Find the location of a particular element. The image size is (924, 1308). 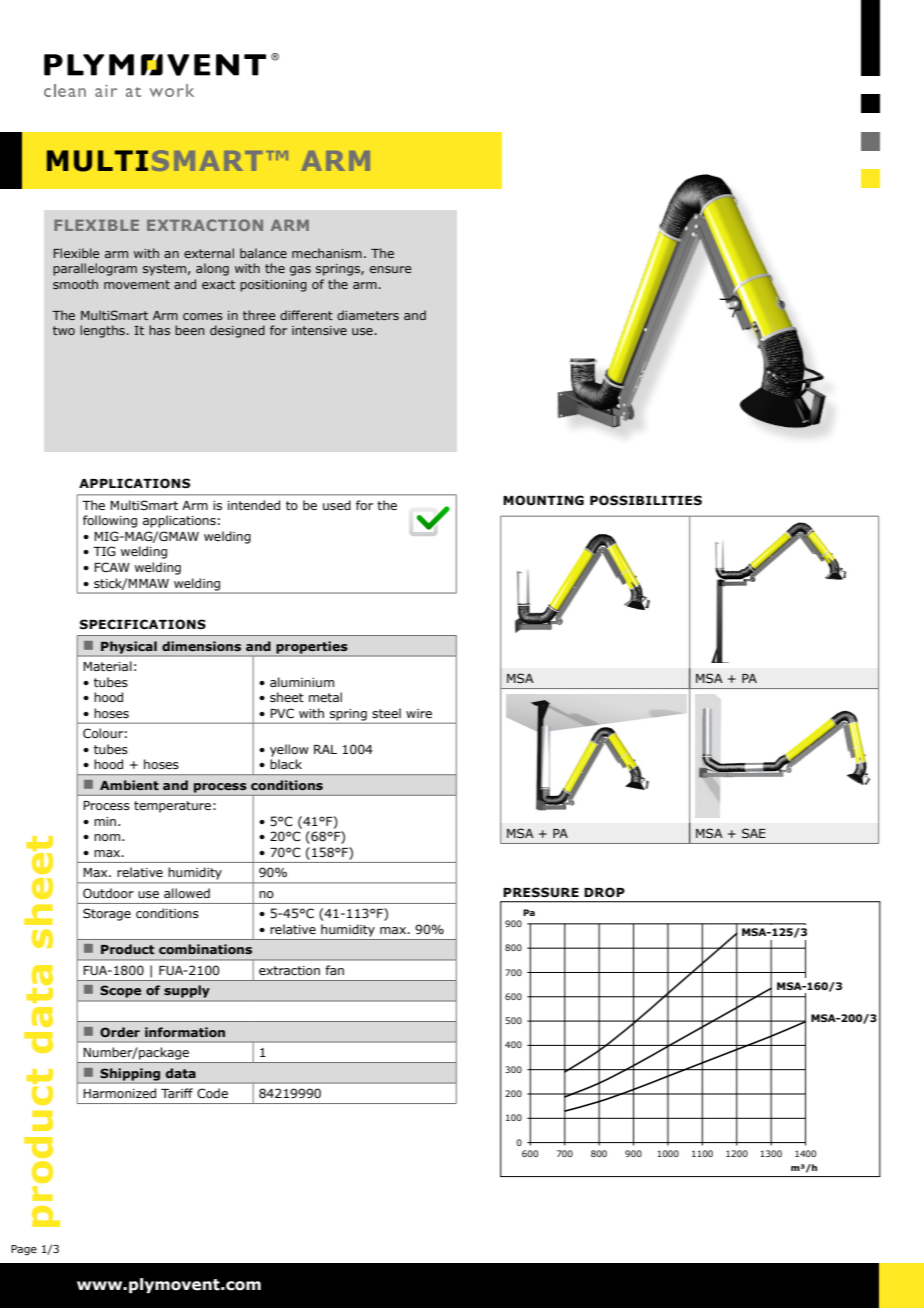

ensure is located at coordinates (390, 269).
